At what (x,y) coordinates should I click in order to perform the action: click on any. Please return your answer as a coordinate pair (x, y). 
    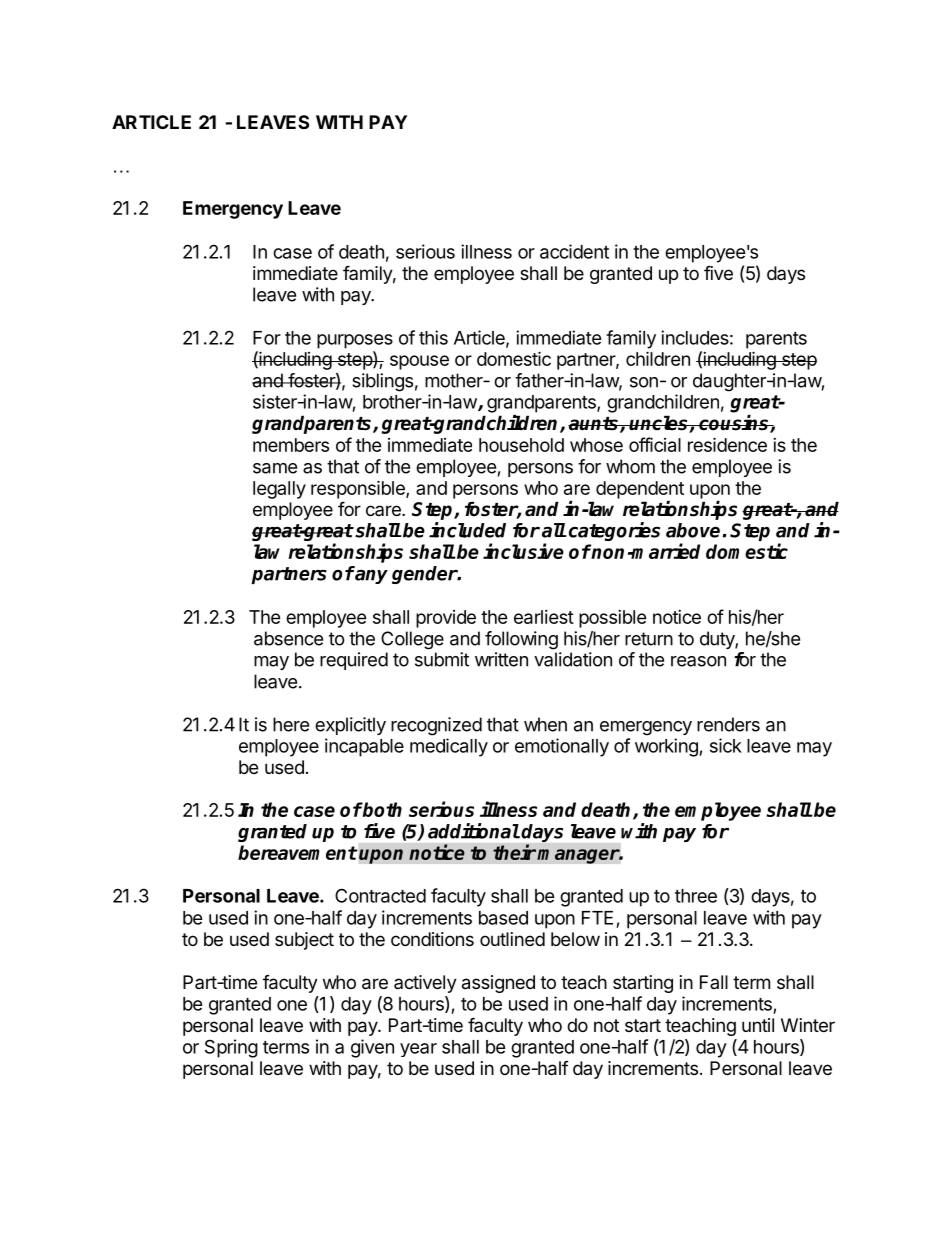
    Looking at the image, I should click on (370, 577).
